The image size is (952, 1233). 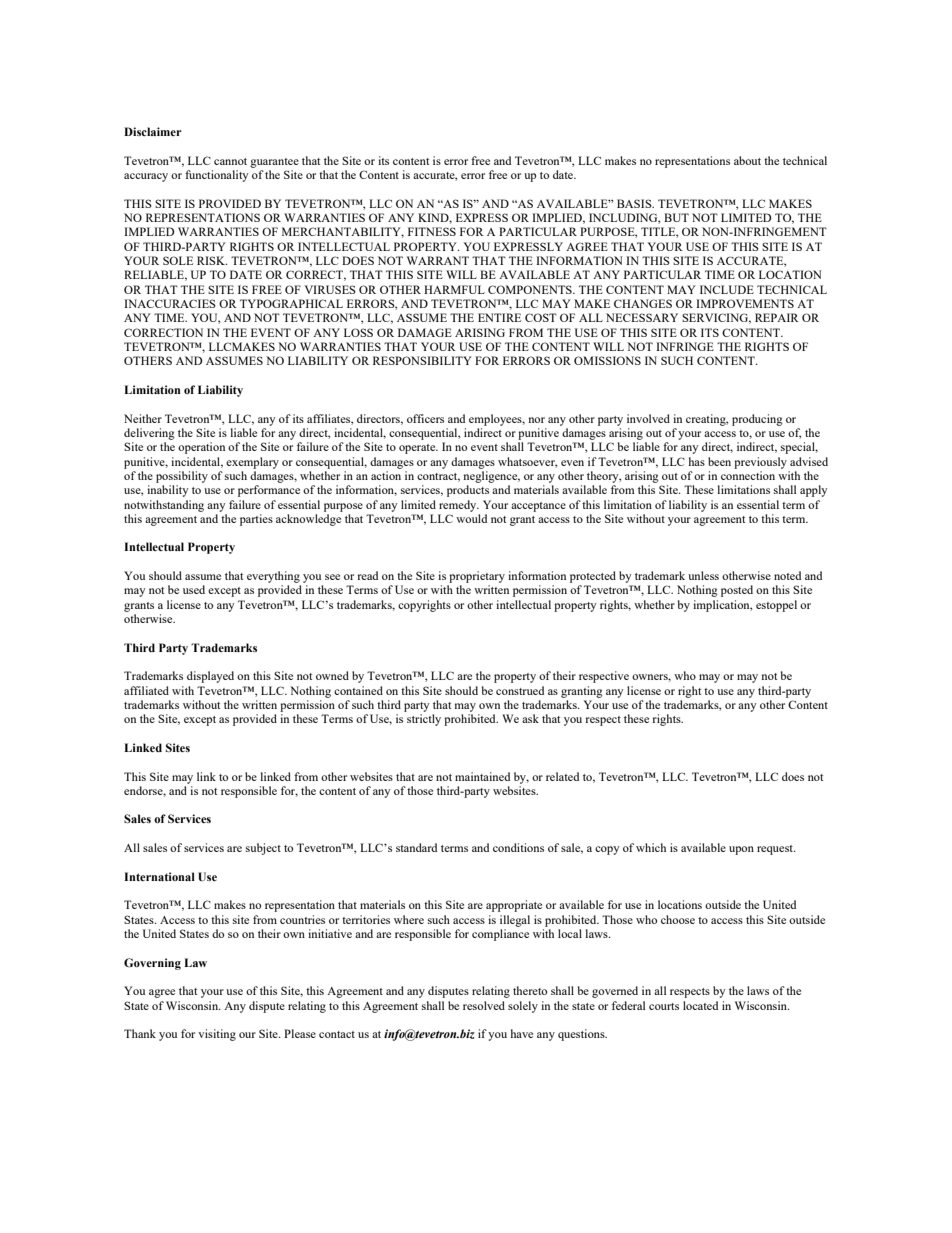 What do you see at coordinates (217, 1035) in the page?
I see `visiting` at bounding box center [217, 1035].
